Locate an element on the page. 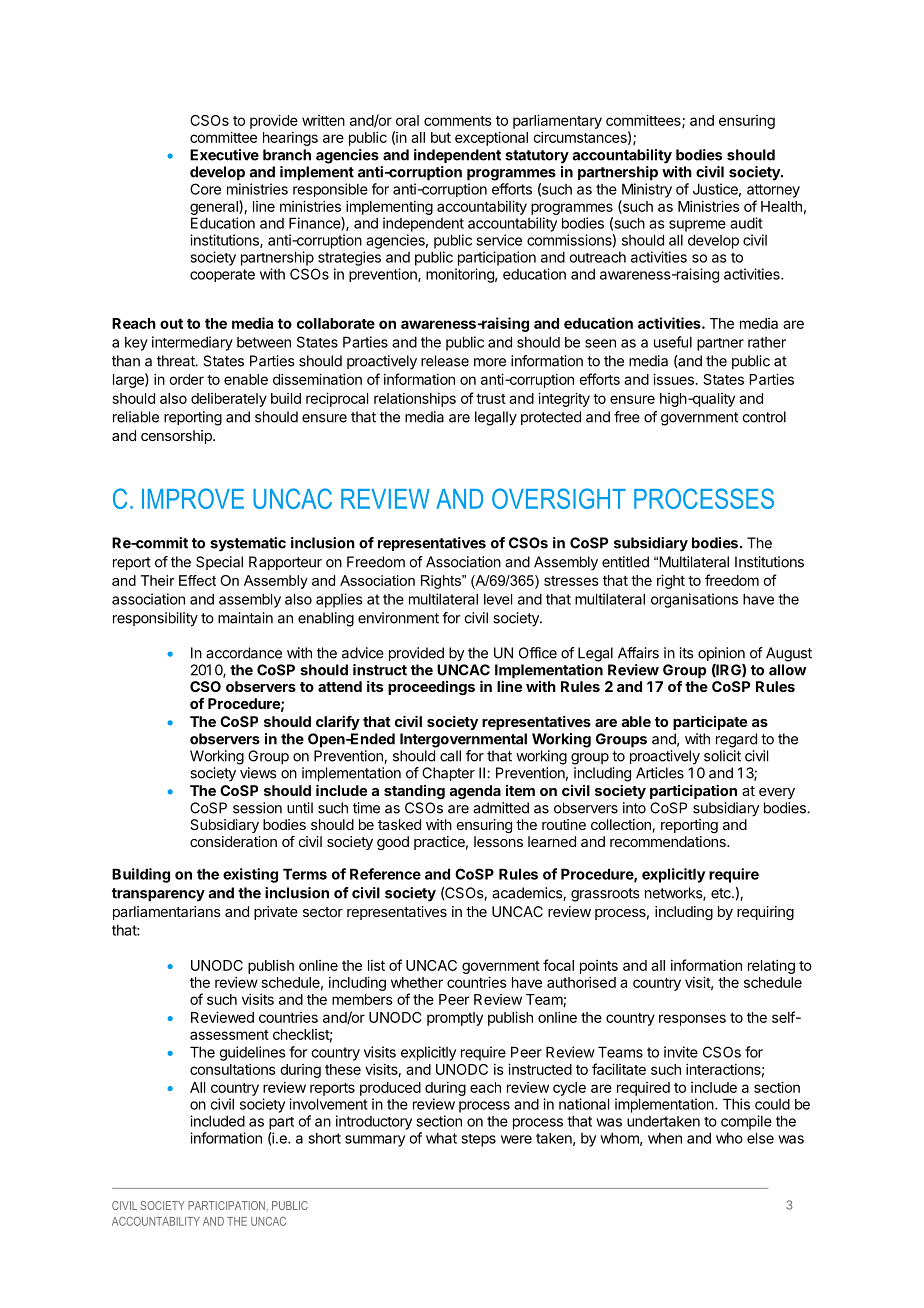 The image size is (924, 1308). IMPROVE is located at coordinates (193, 498).
